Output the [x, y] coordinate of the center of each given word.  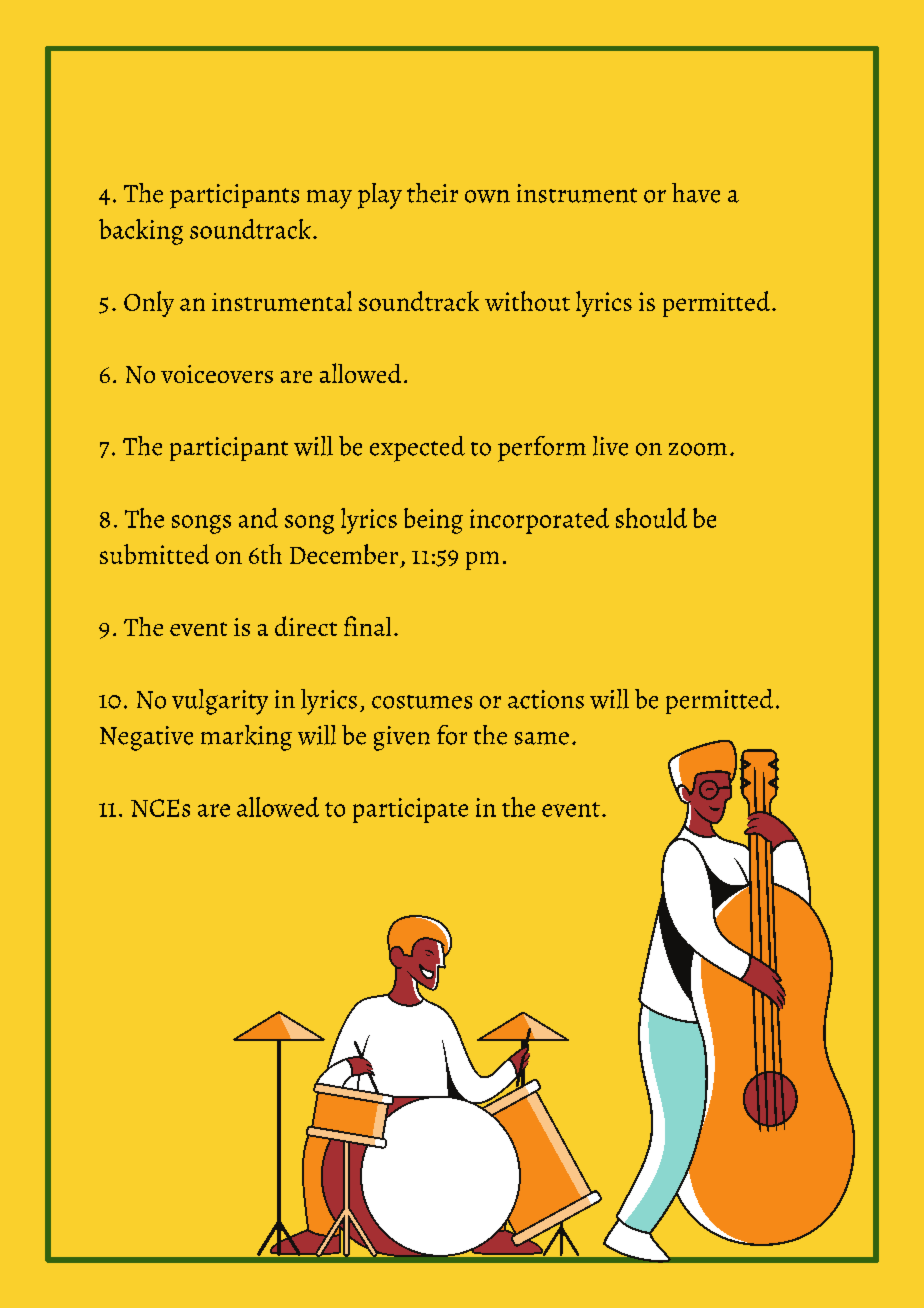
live [610, 446]
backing [141, 232]
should [651, 518]
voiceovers [217, 374]
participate [410, 810]
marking [246, 738]
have [696, 193]
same [542, 738]
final [367, 626]
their [432, 193]
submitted [154, 554]
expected [417, 449]
